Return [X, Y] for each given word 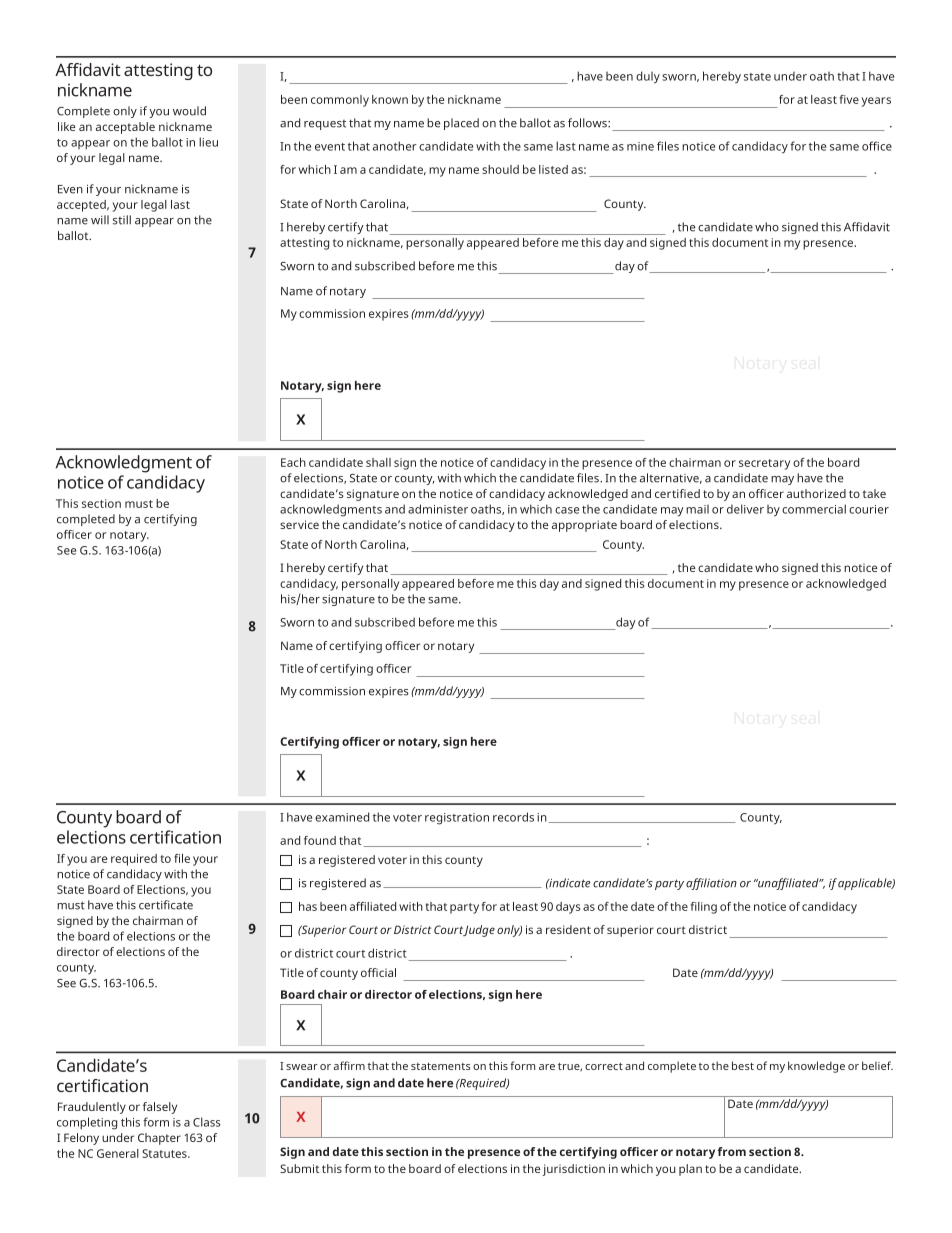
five [849, 99]
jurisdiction [573, 1170]
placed [461, 124]
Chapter [159, 1139]
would [189, 111]
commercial [814, 509]
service [299, 524]
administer [438, 509]
